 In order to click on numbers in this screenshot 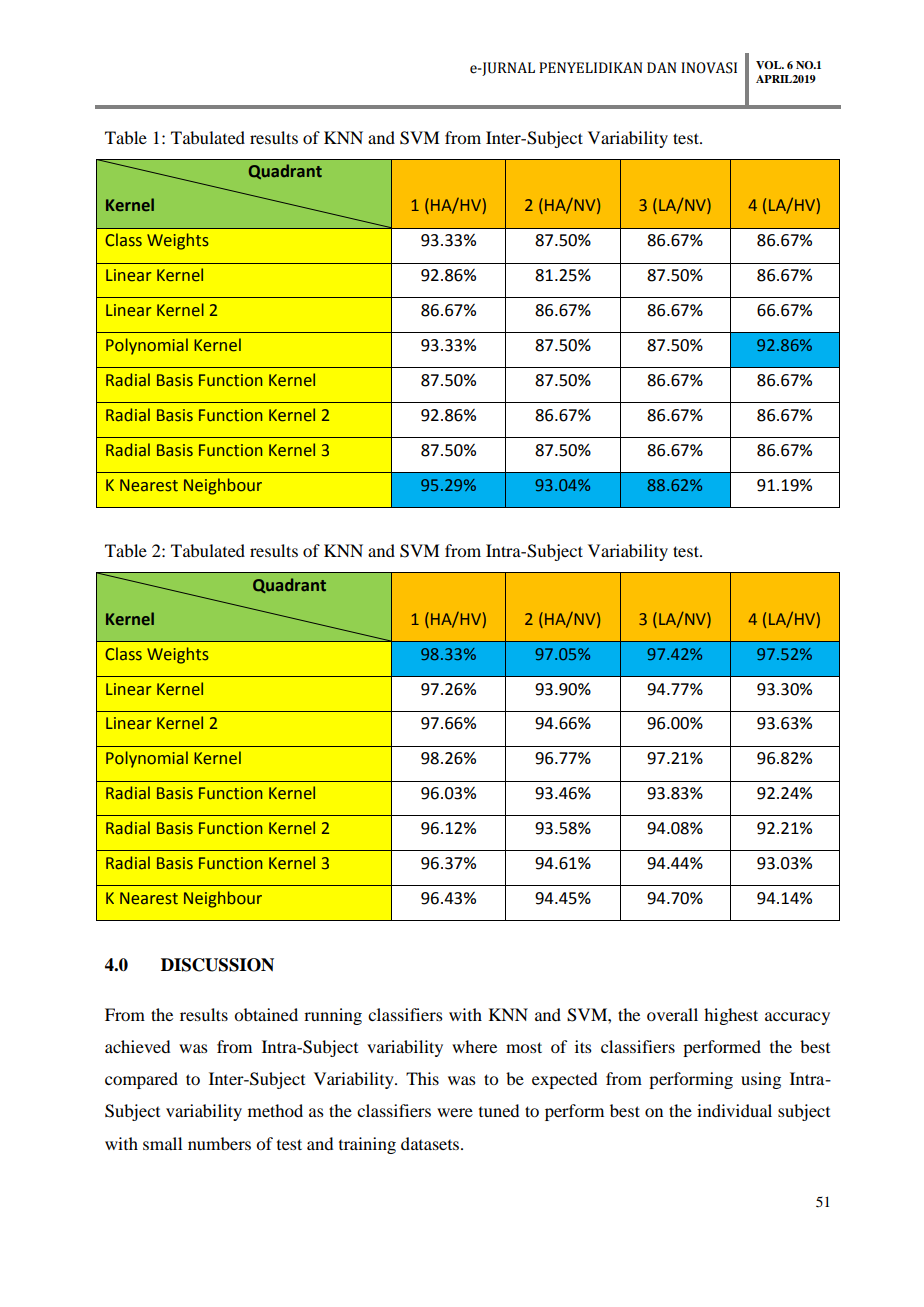, I will do `click(219, 1143)`.
